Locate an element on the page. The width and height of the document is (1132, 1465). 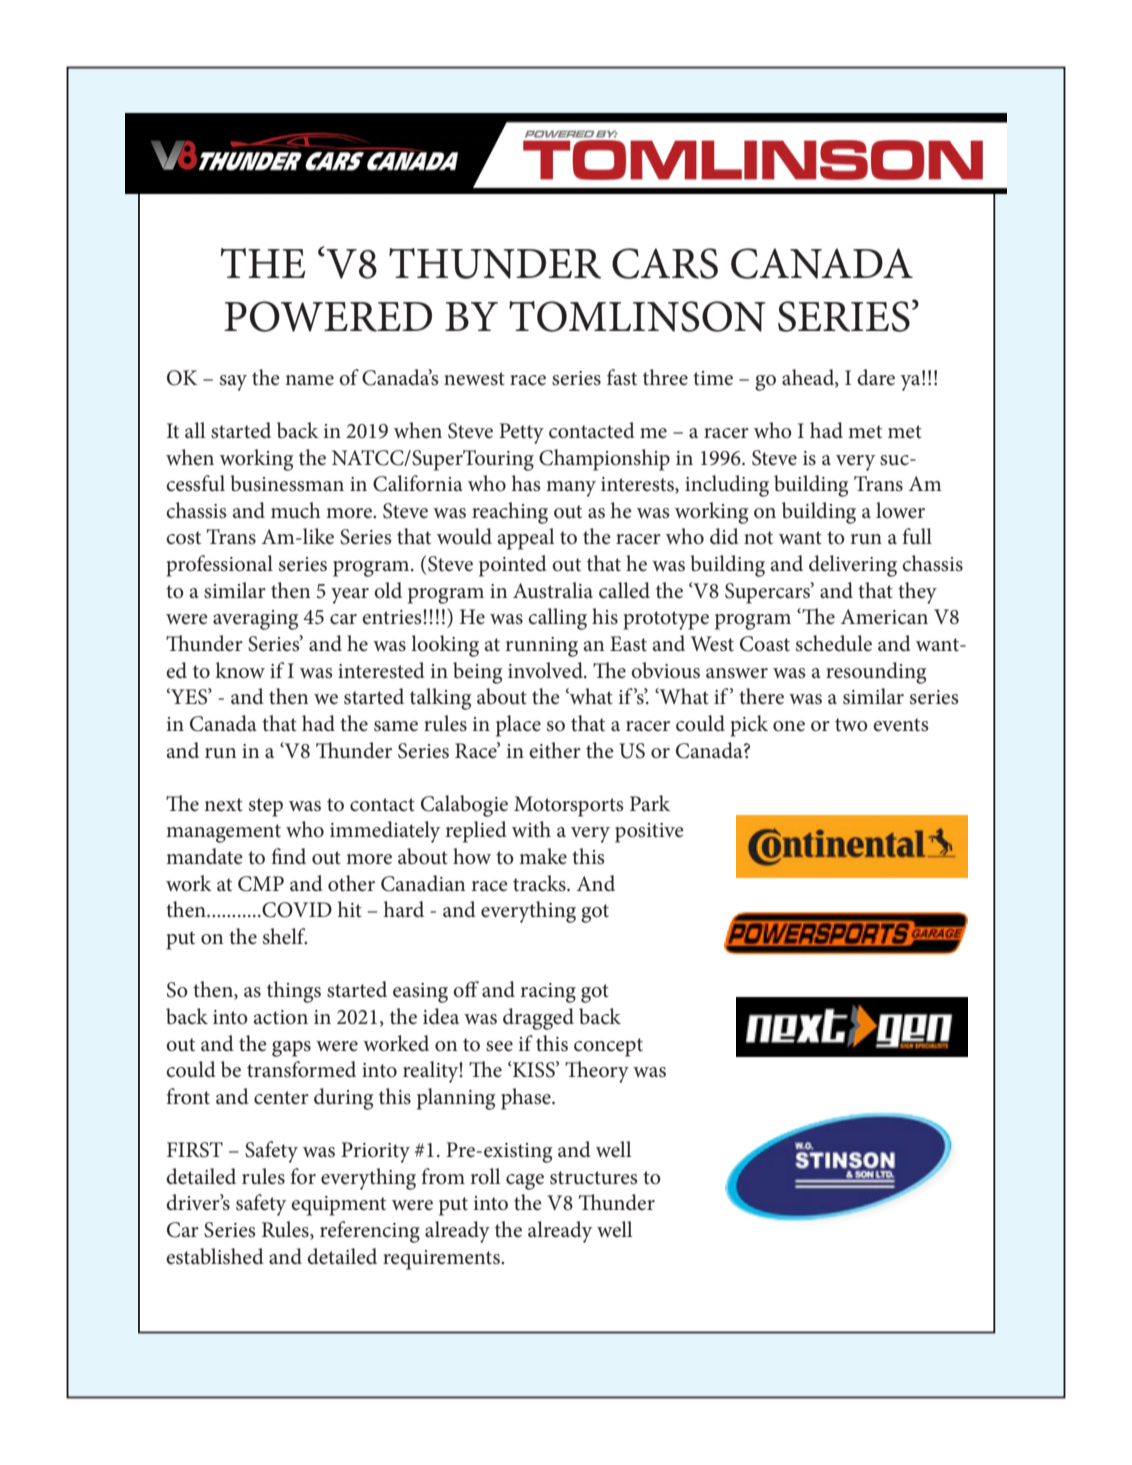
action is located at coordinates (280, 1017).
